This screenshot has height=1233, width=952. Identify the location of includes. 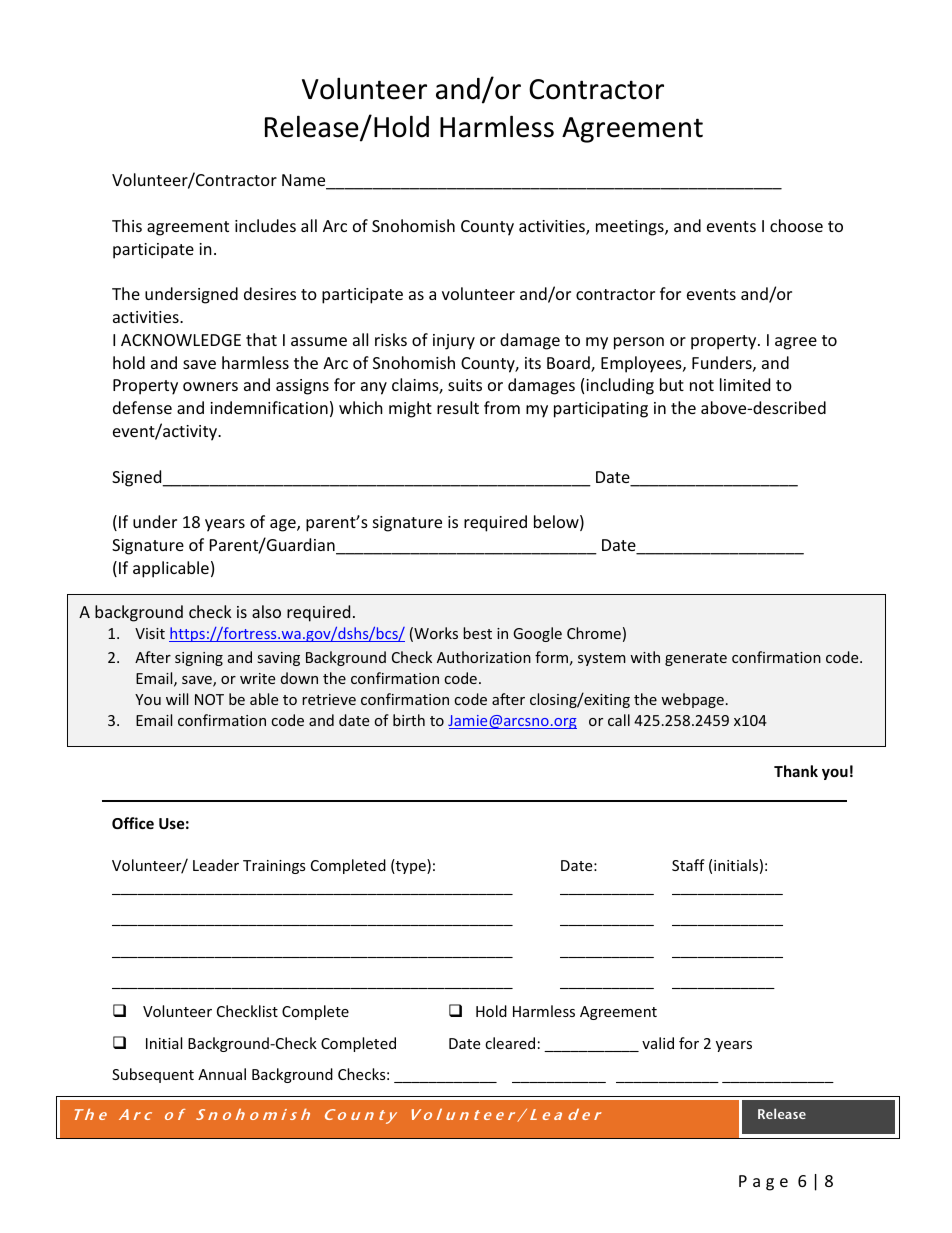
(265, 225).
